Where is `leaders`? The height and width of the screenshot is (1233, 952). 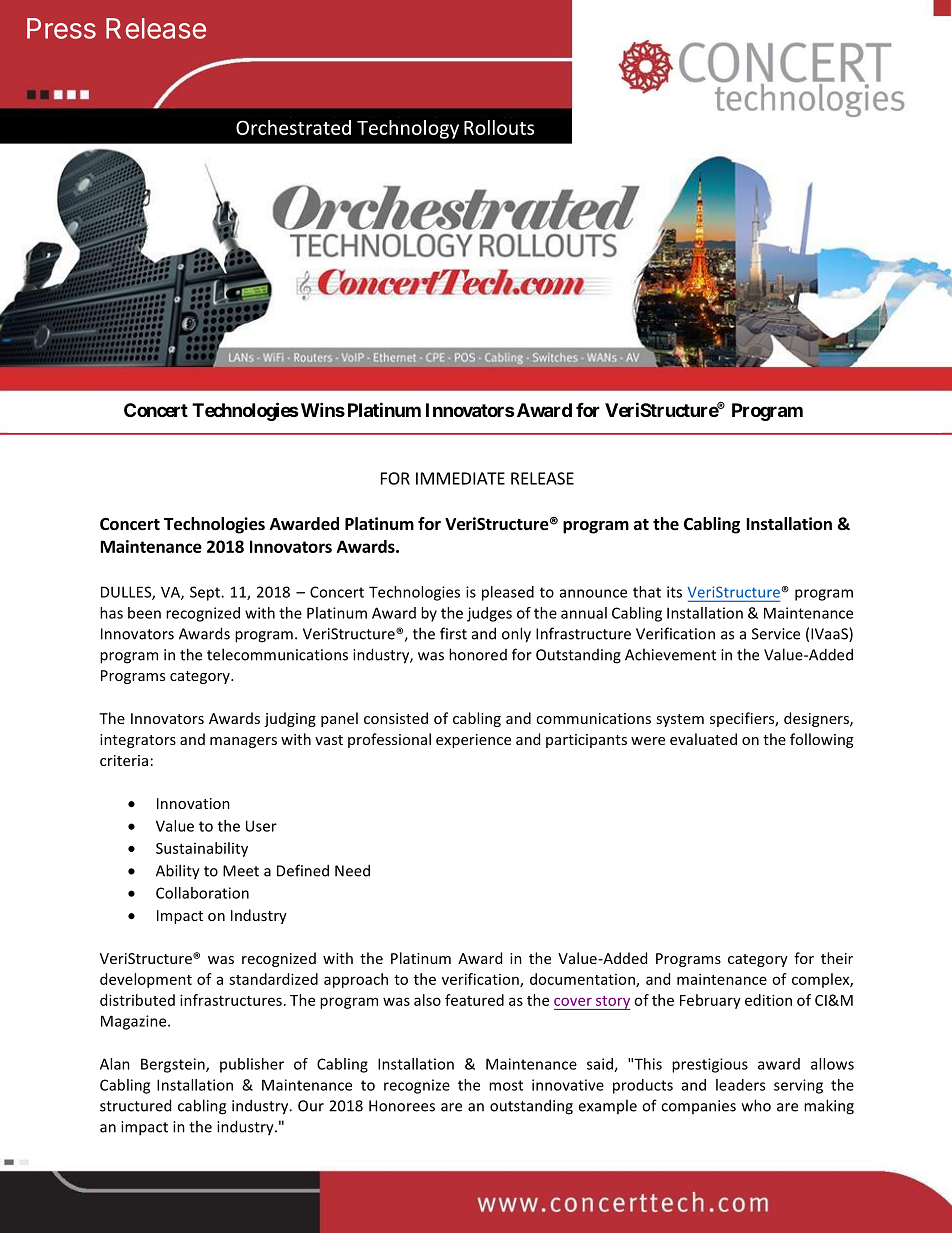 leaders is located at coordinates (740, 1085).
